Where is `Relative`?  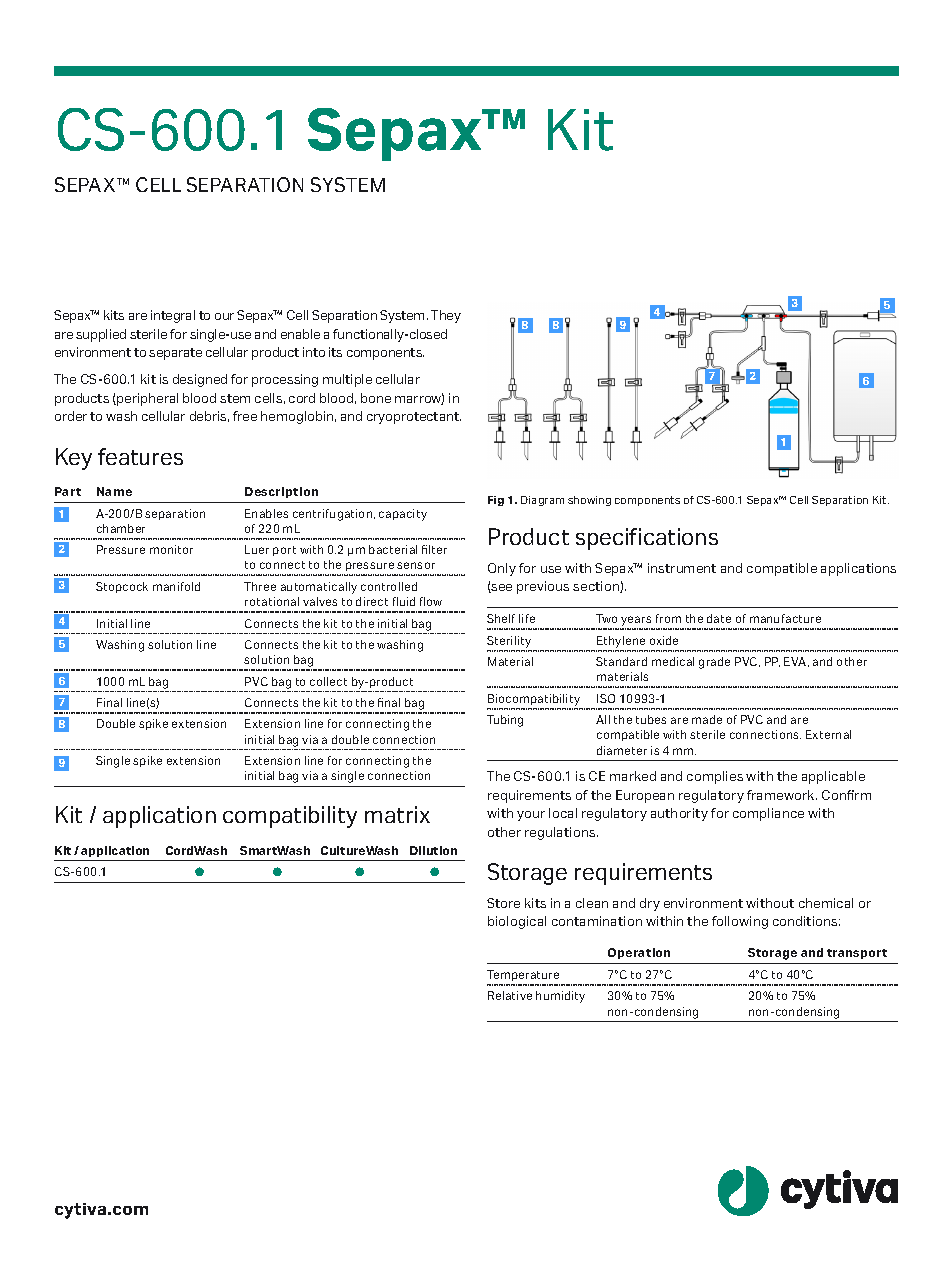 Relative is located at coordinates (510, 995).
